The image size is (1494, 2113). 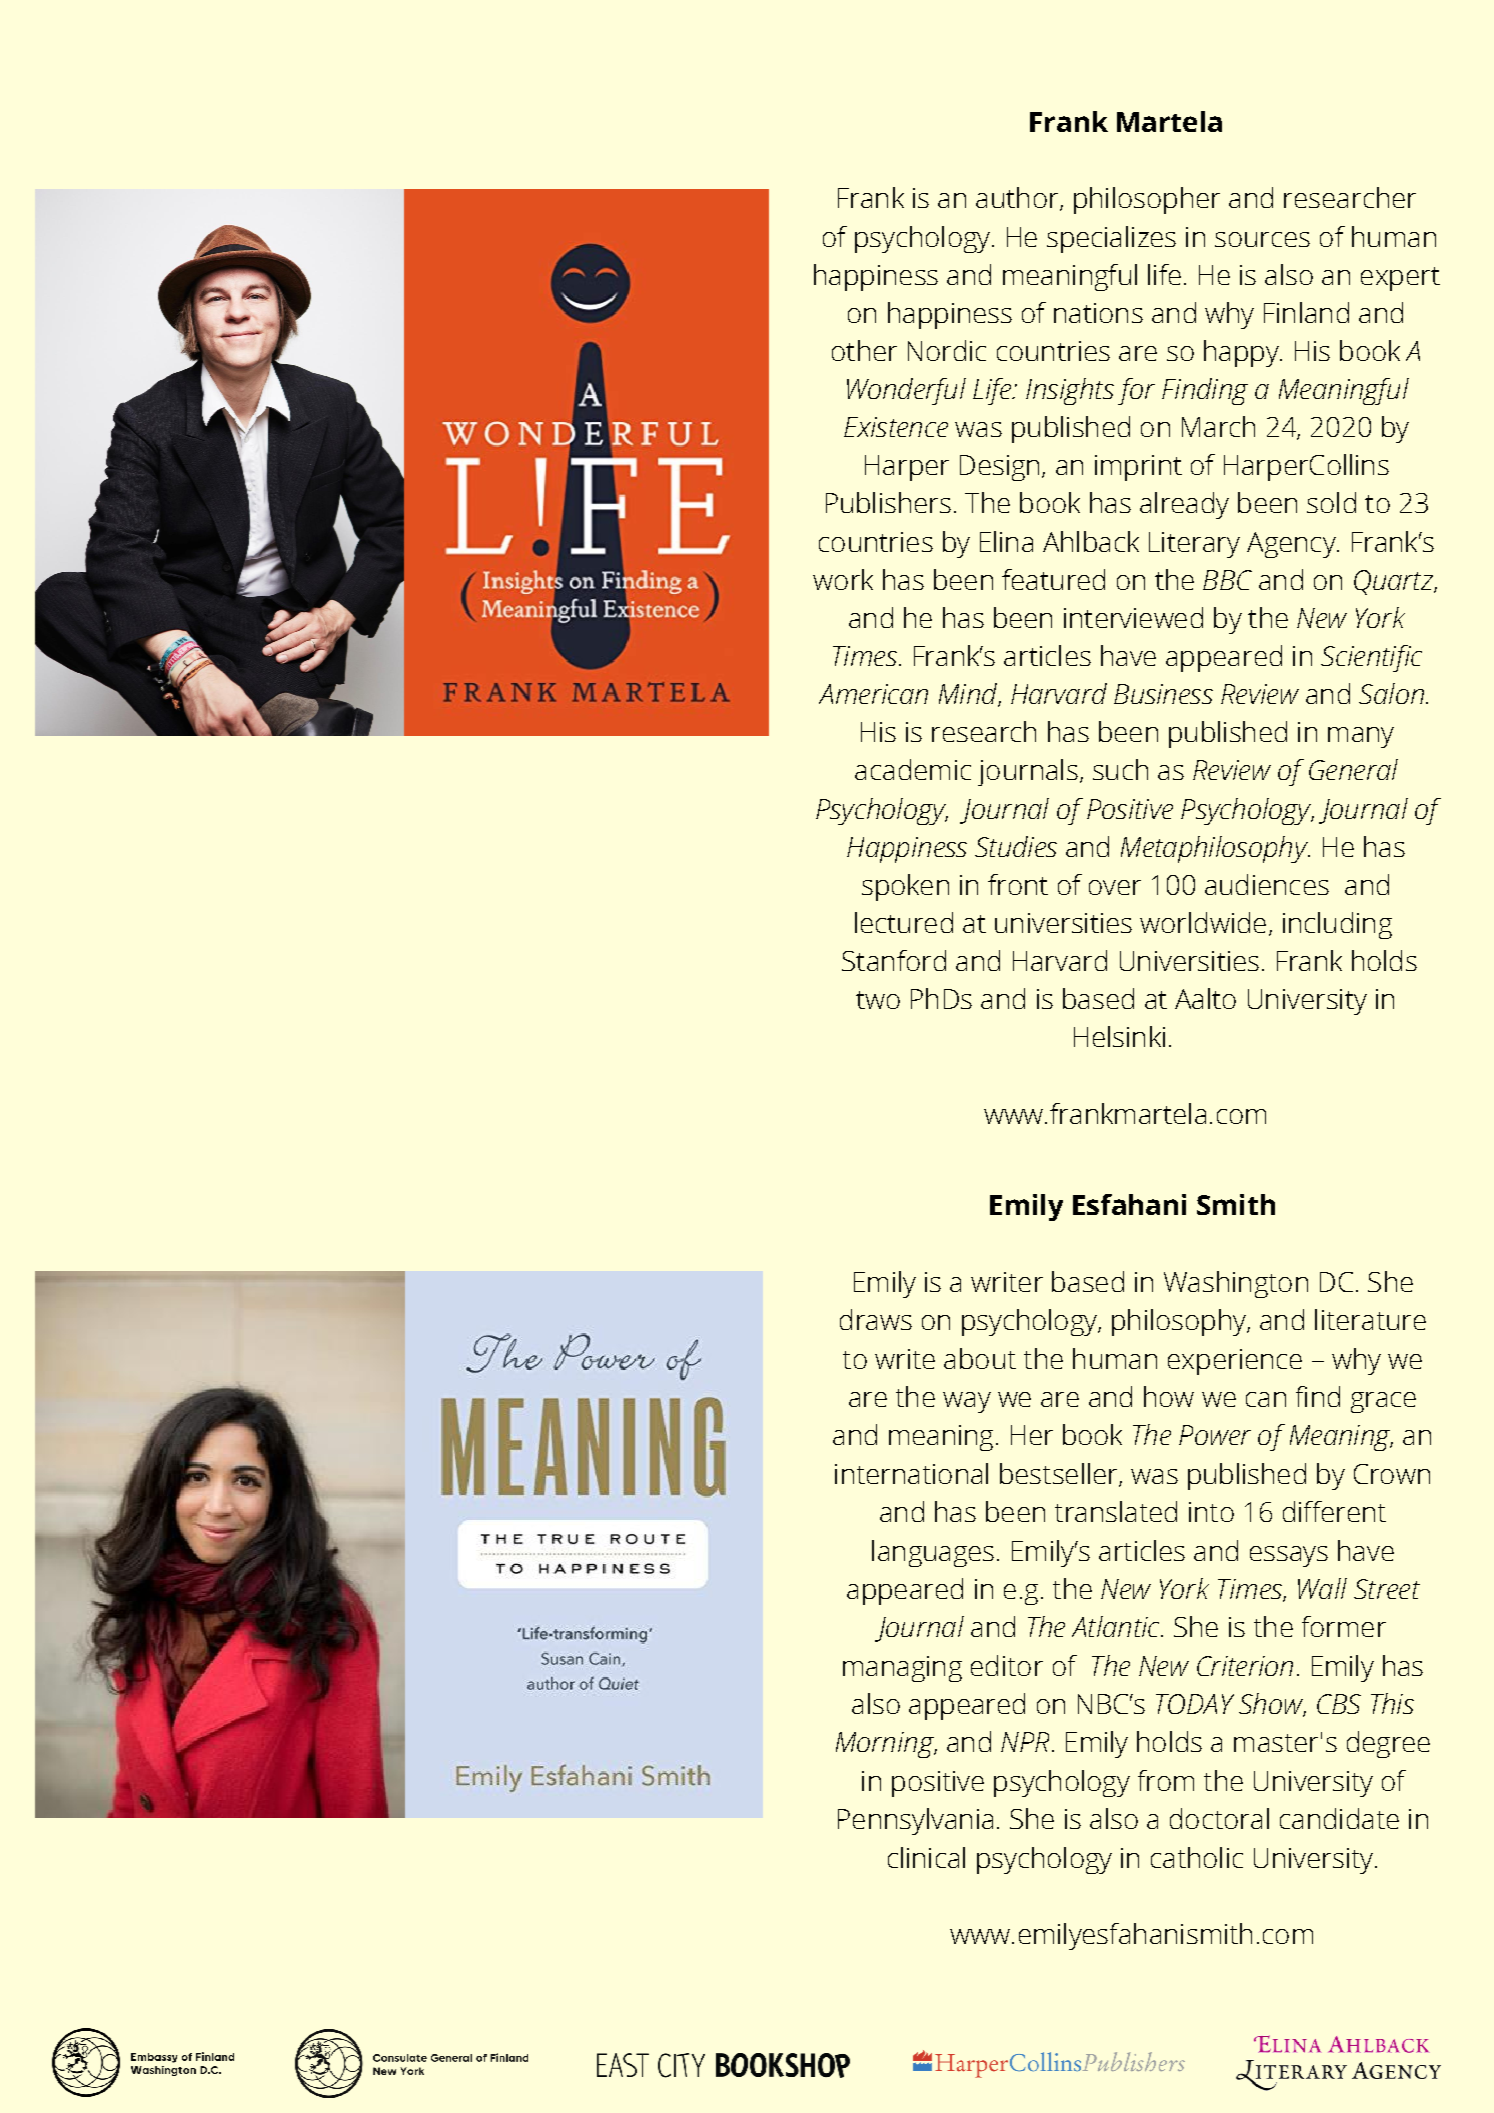 I want to click on from, so click(x=1166, y=1780).
